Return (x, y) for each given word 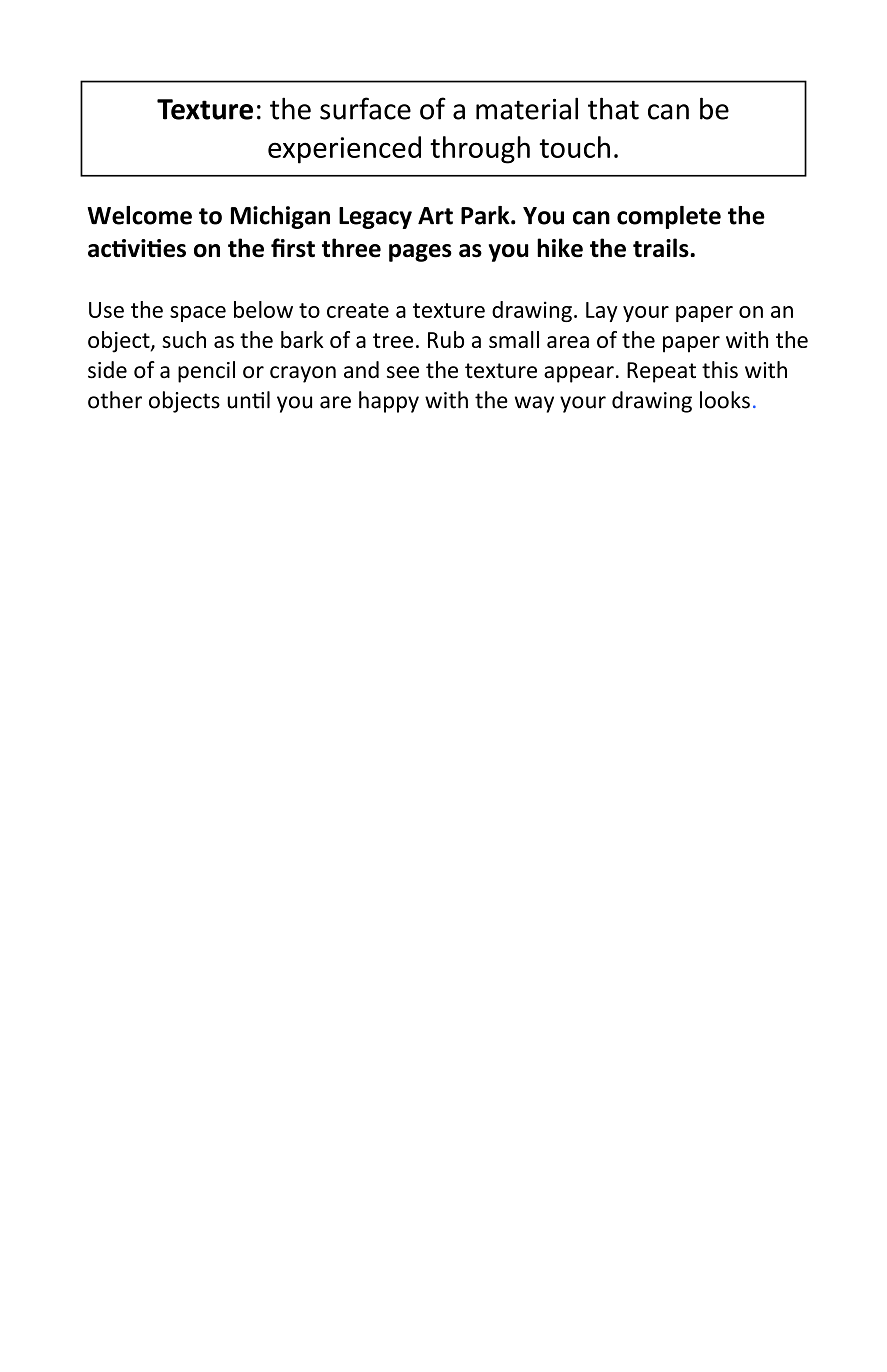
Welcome (139, 215)
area (568, 342)
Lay (602, 312)
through (480, 150)
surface (365, 108)
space (198, 314)
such (184, 339)
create (358, 310)
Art (435, 216)
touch (574, 147)
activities (137, 248)
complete (669, 217)
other (115, 400)
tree (393, 340)
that (613, 108)
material (527, 108)
